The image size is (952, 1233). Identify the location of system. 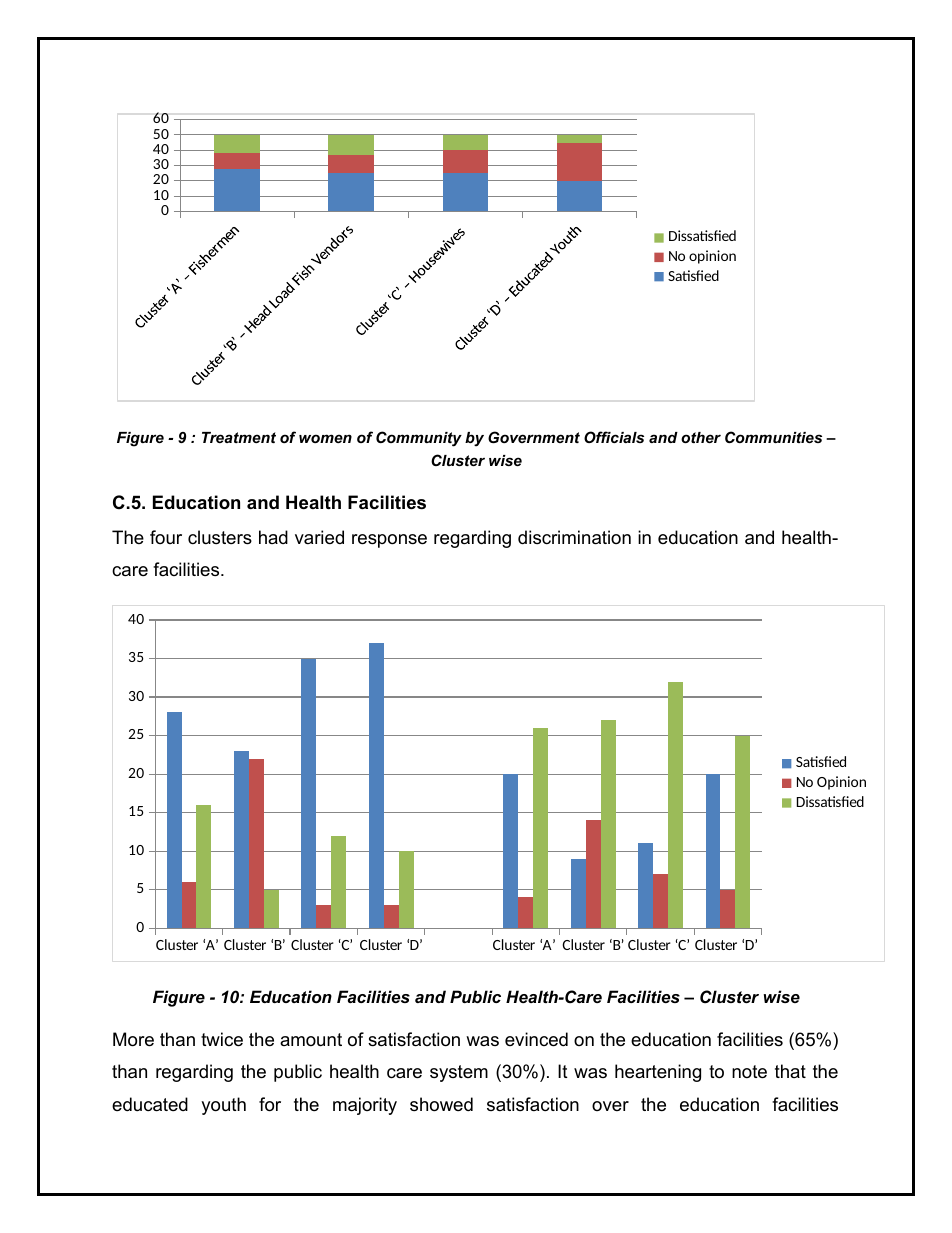
(459, 1073).
